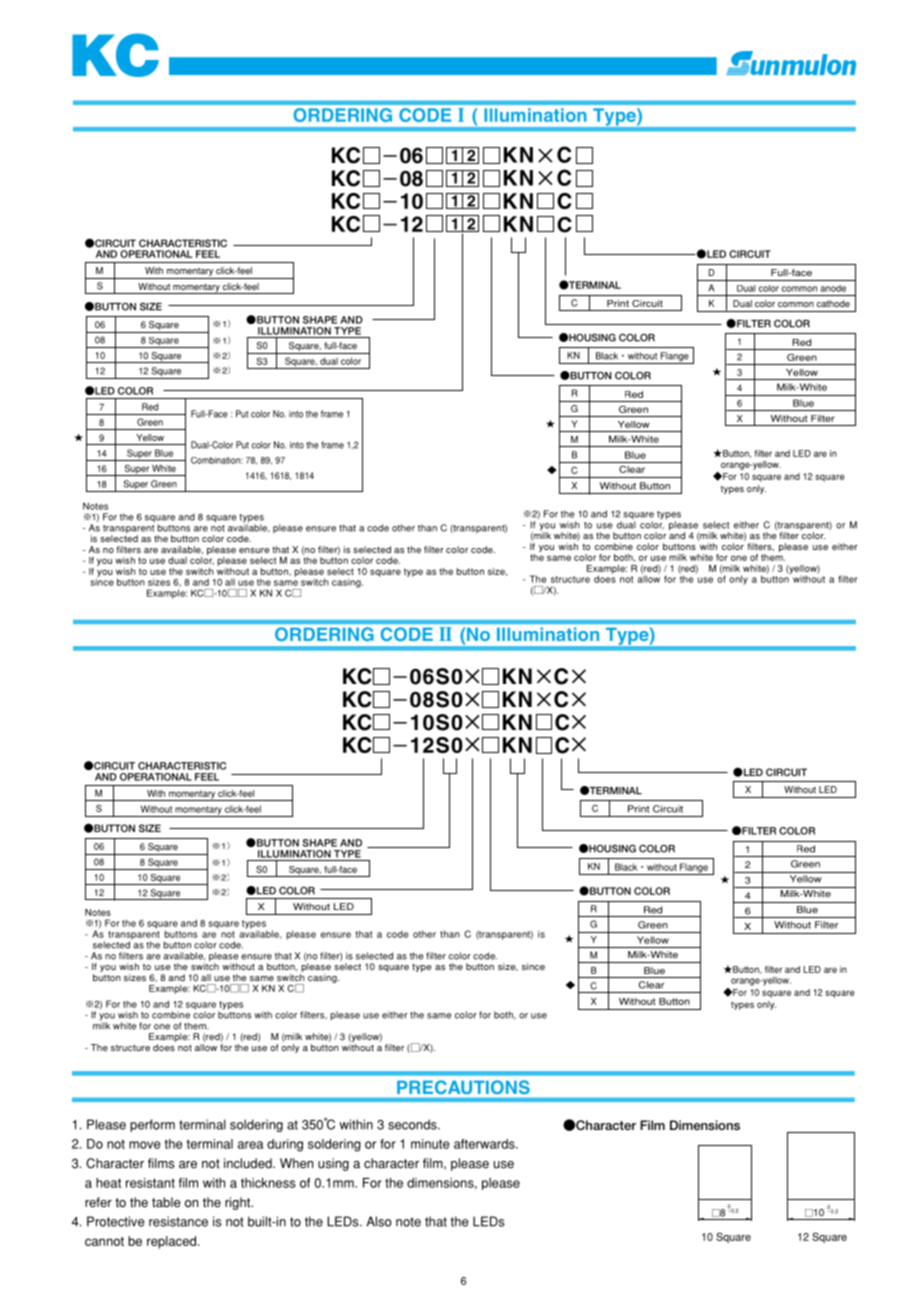 The image size is (924, 1308). What do you see at coordinates (173, 1242) in the screenshot?
I see `replaced` at bounding box center [173, 1242].
